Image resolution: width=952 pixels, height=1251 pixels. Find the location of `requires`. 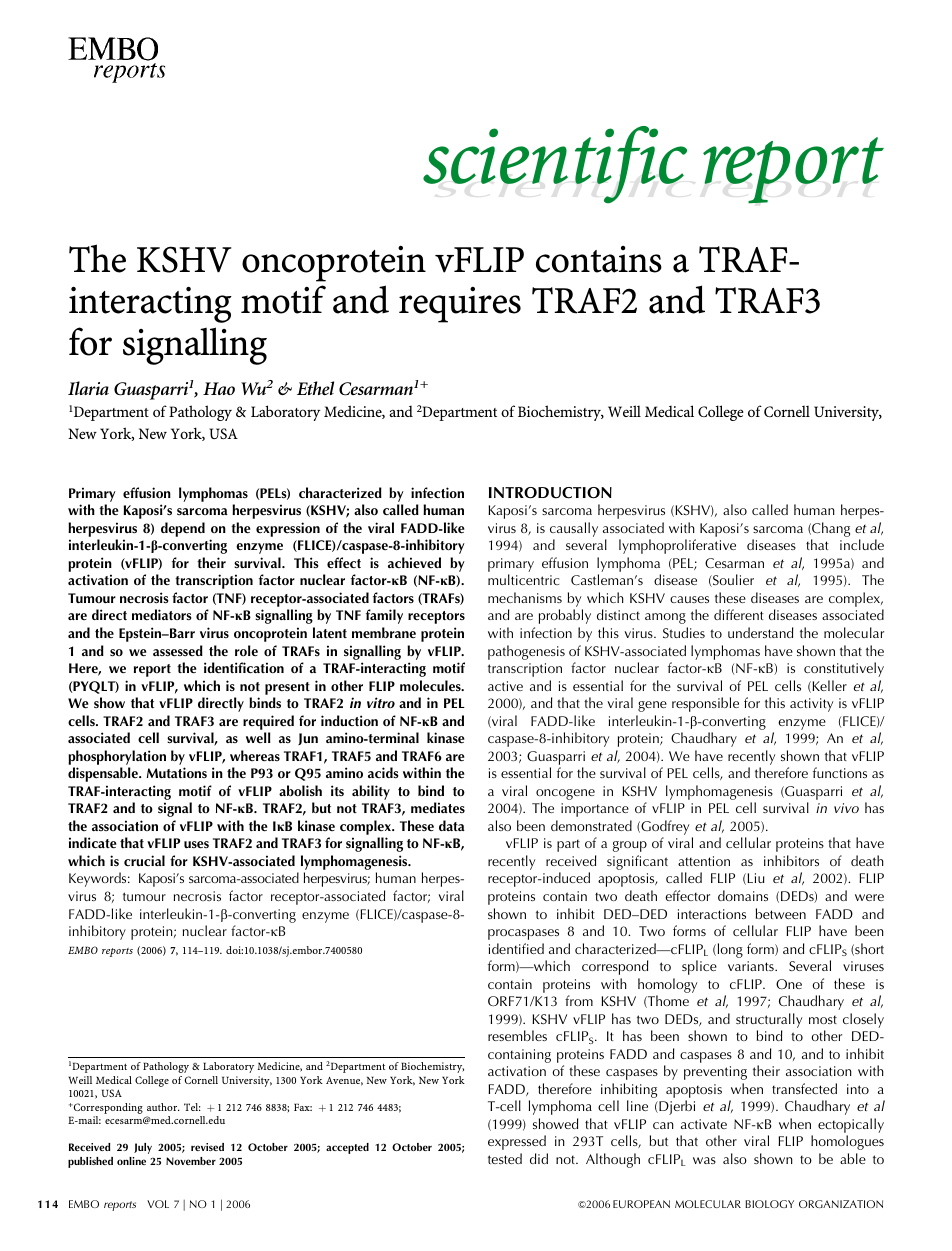

requires is located at coordinates (460, 305).
